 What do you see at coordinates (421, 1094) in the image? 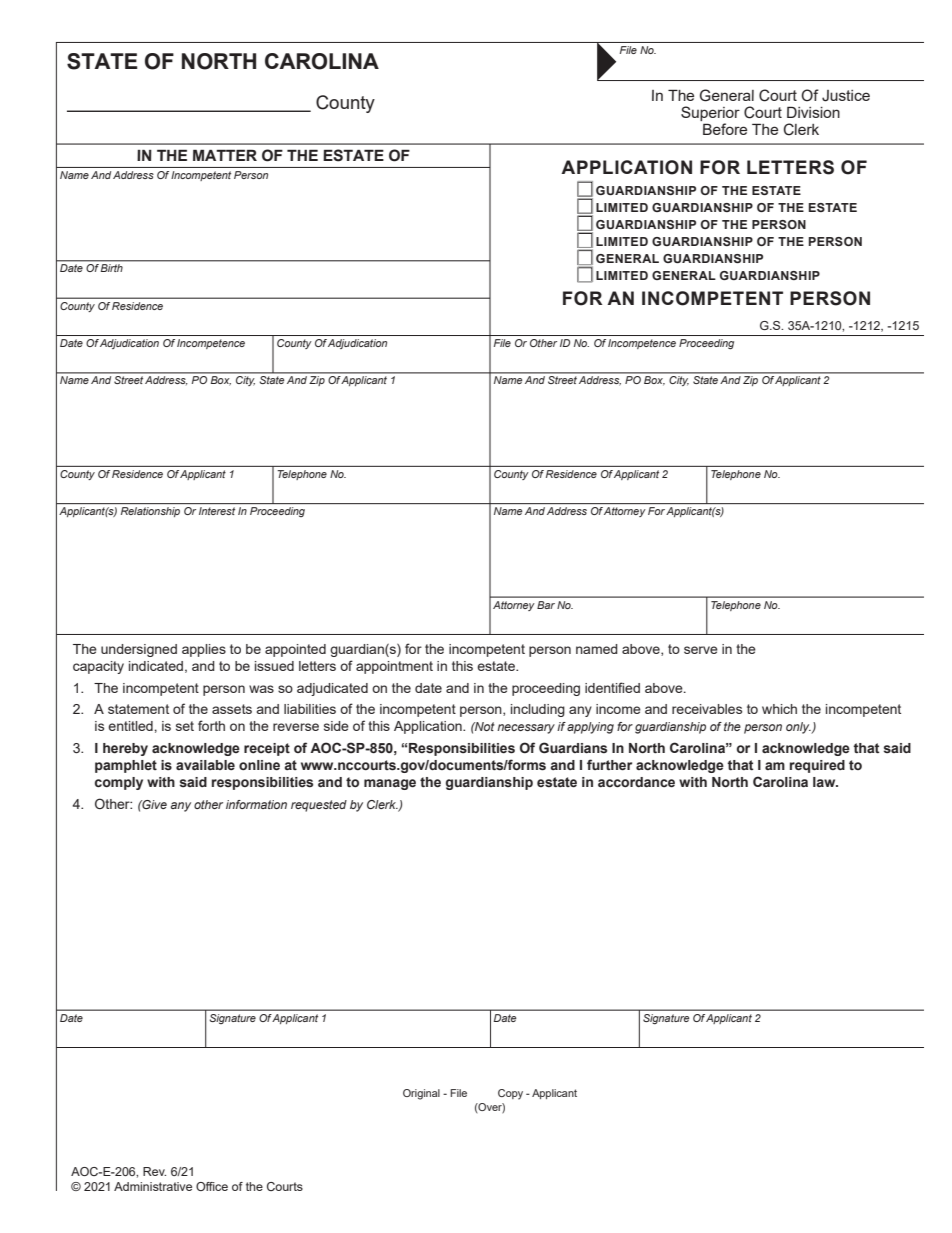
I see `Original` at bounding box center [421, 1094].
